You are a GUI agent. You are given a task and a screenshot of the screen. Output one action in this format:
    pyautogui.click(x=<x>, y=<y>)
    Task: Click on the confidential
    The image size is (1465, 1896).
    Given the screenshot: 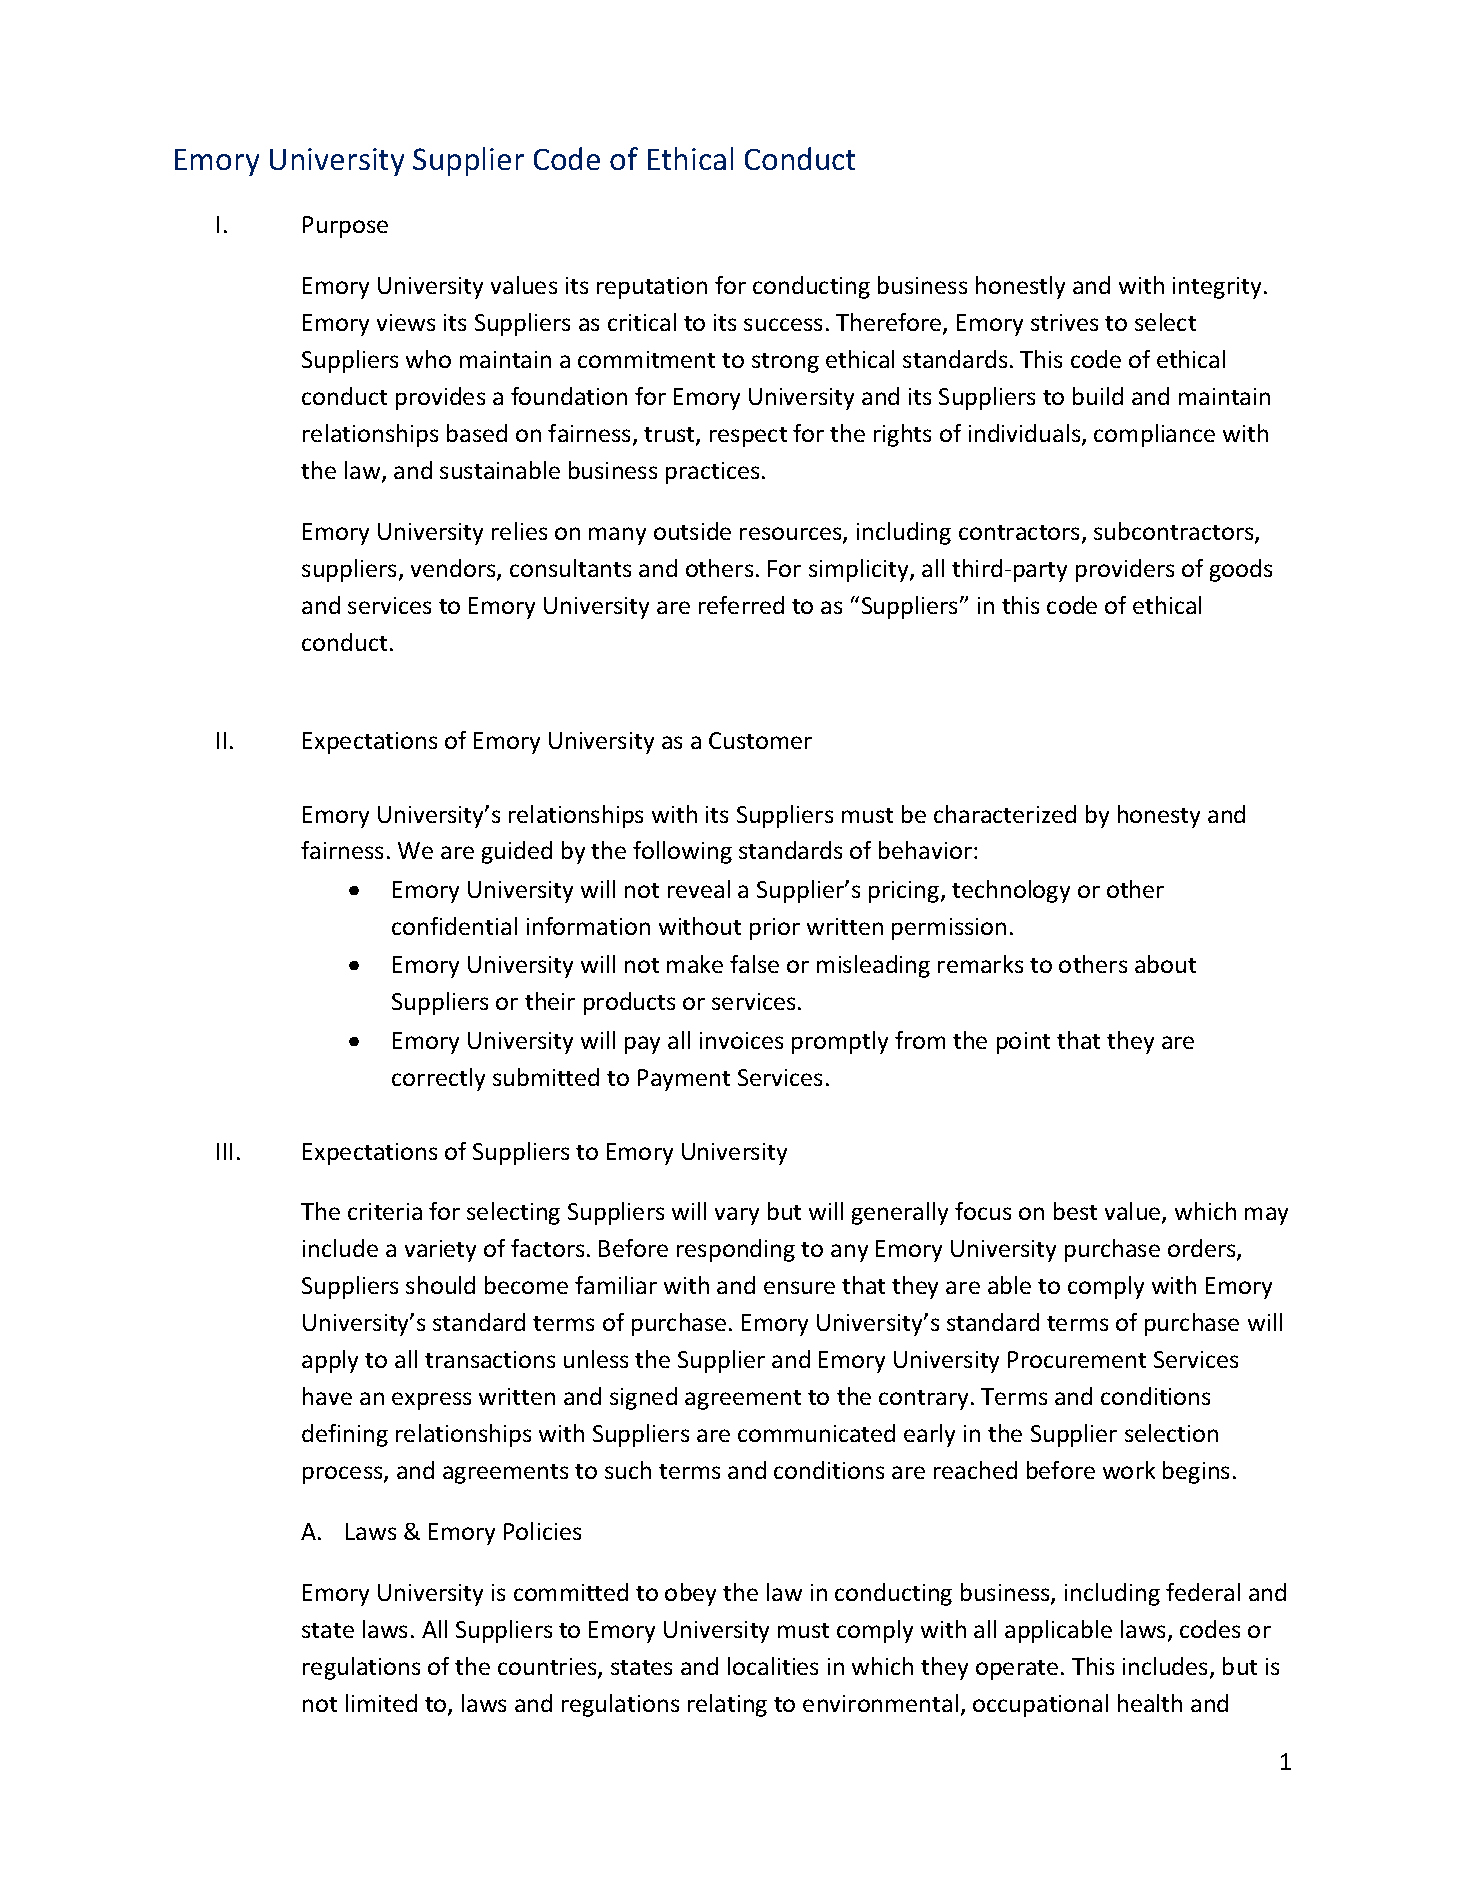 What is the action you would take?
    pyautogui.click(x=454, y=926)
